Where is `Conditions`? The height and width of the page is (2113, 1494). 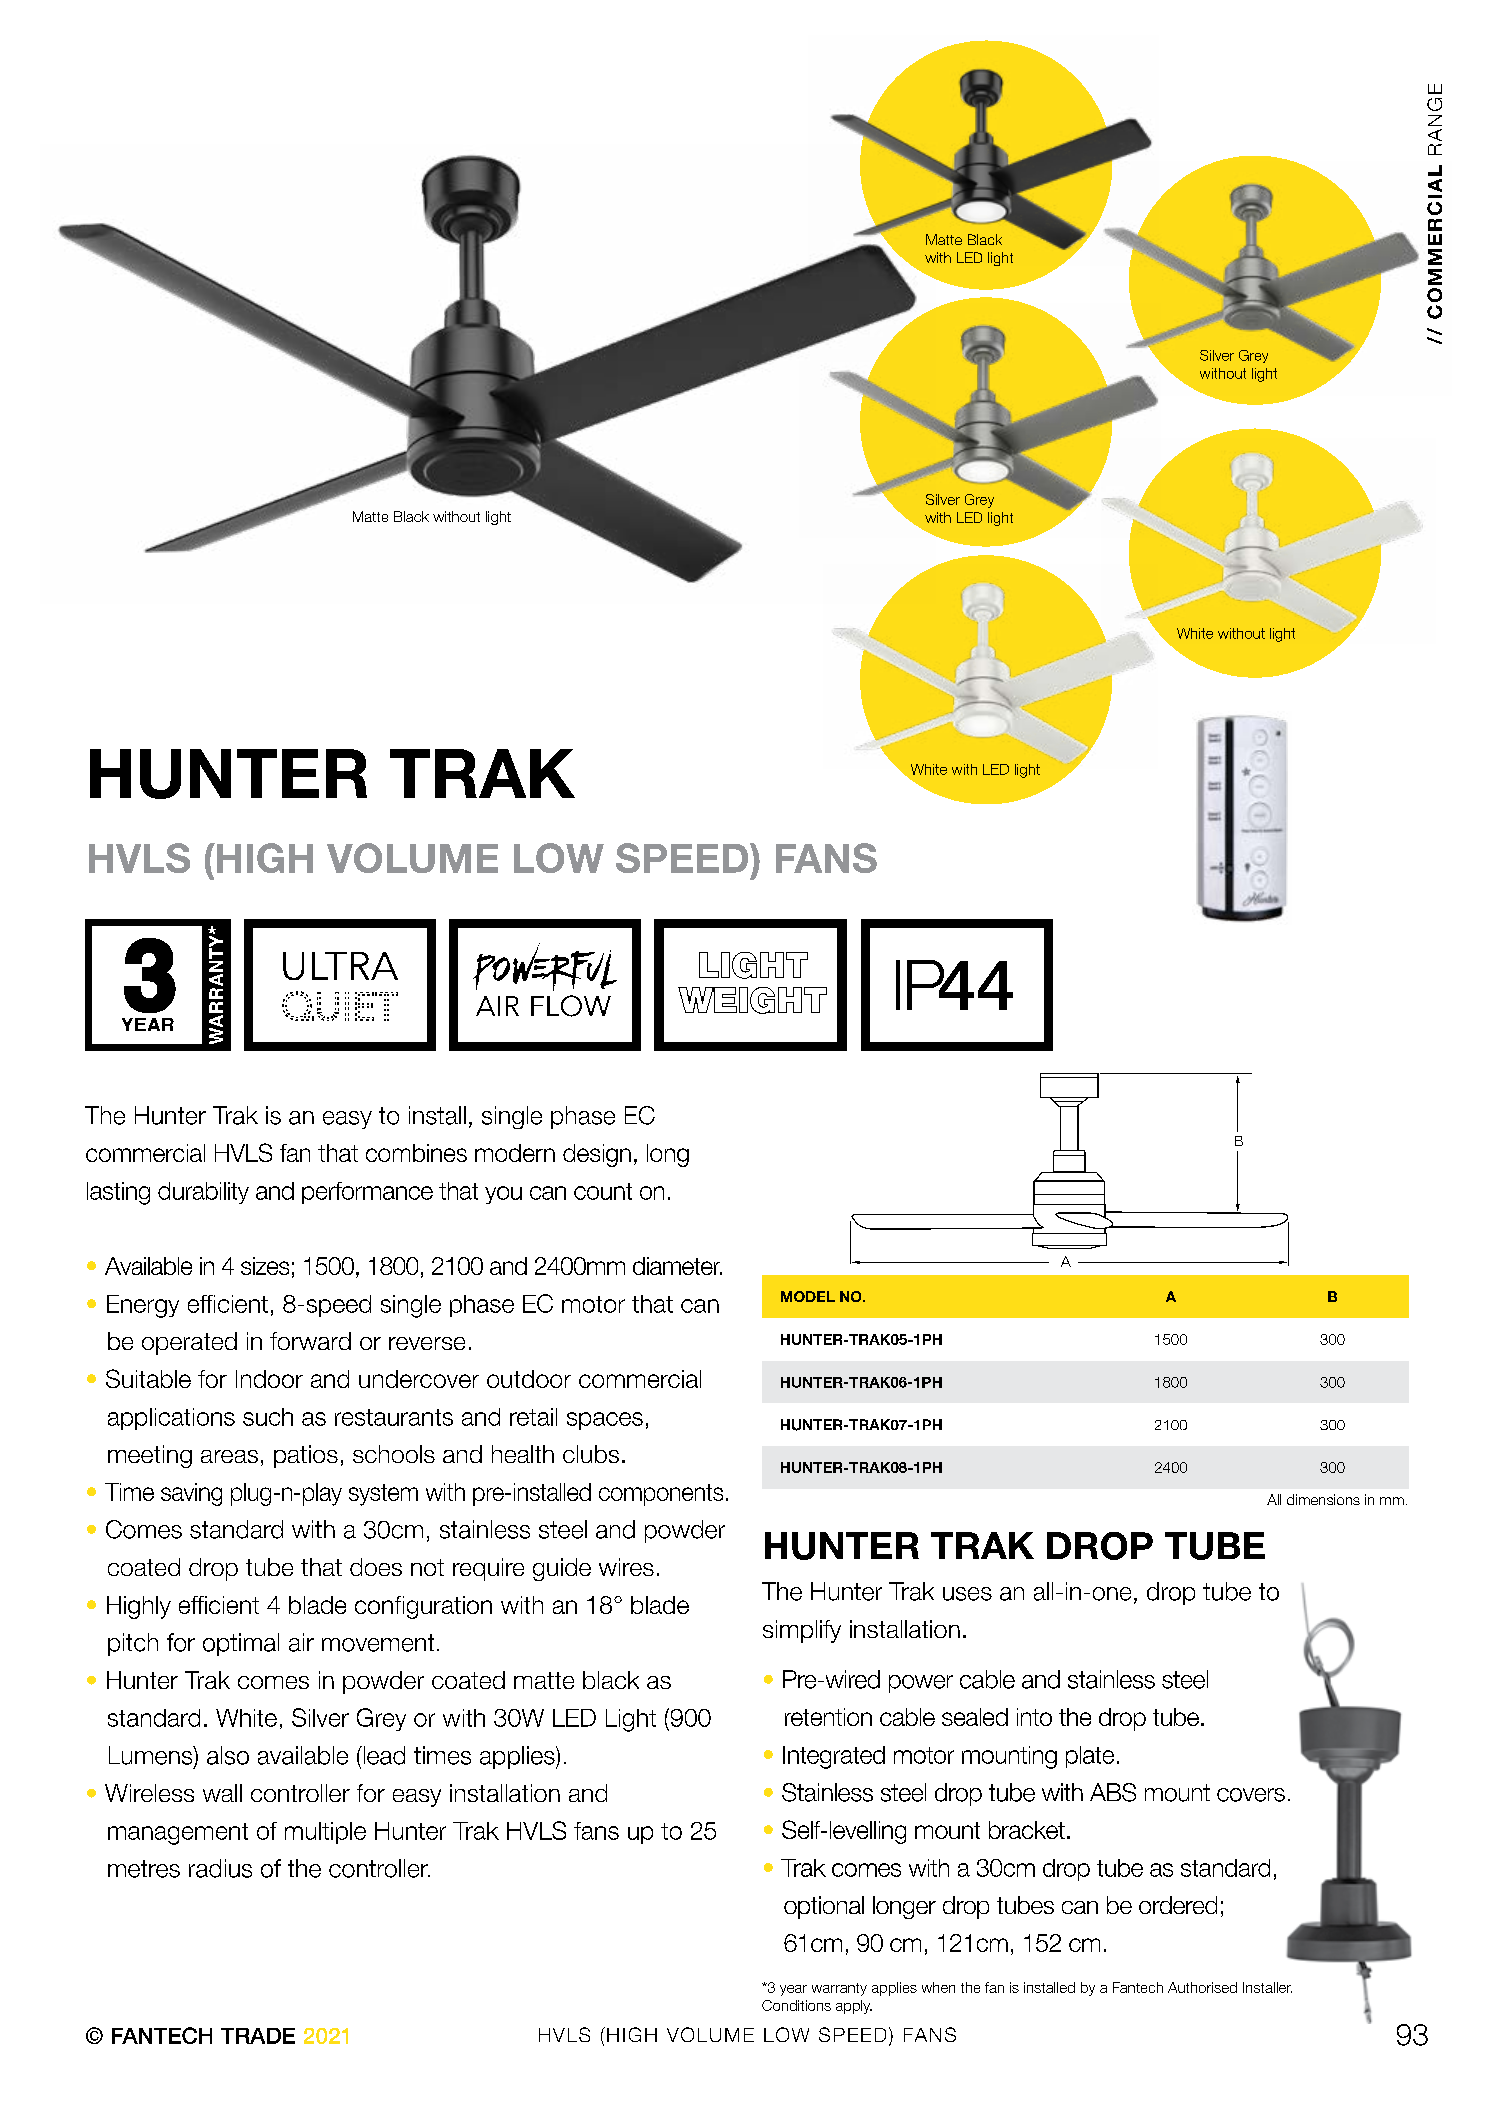
Conditions is located at coordinates (796, 2005).
